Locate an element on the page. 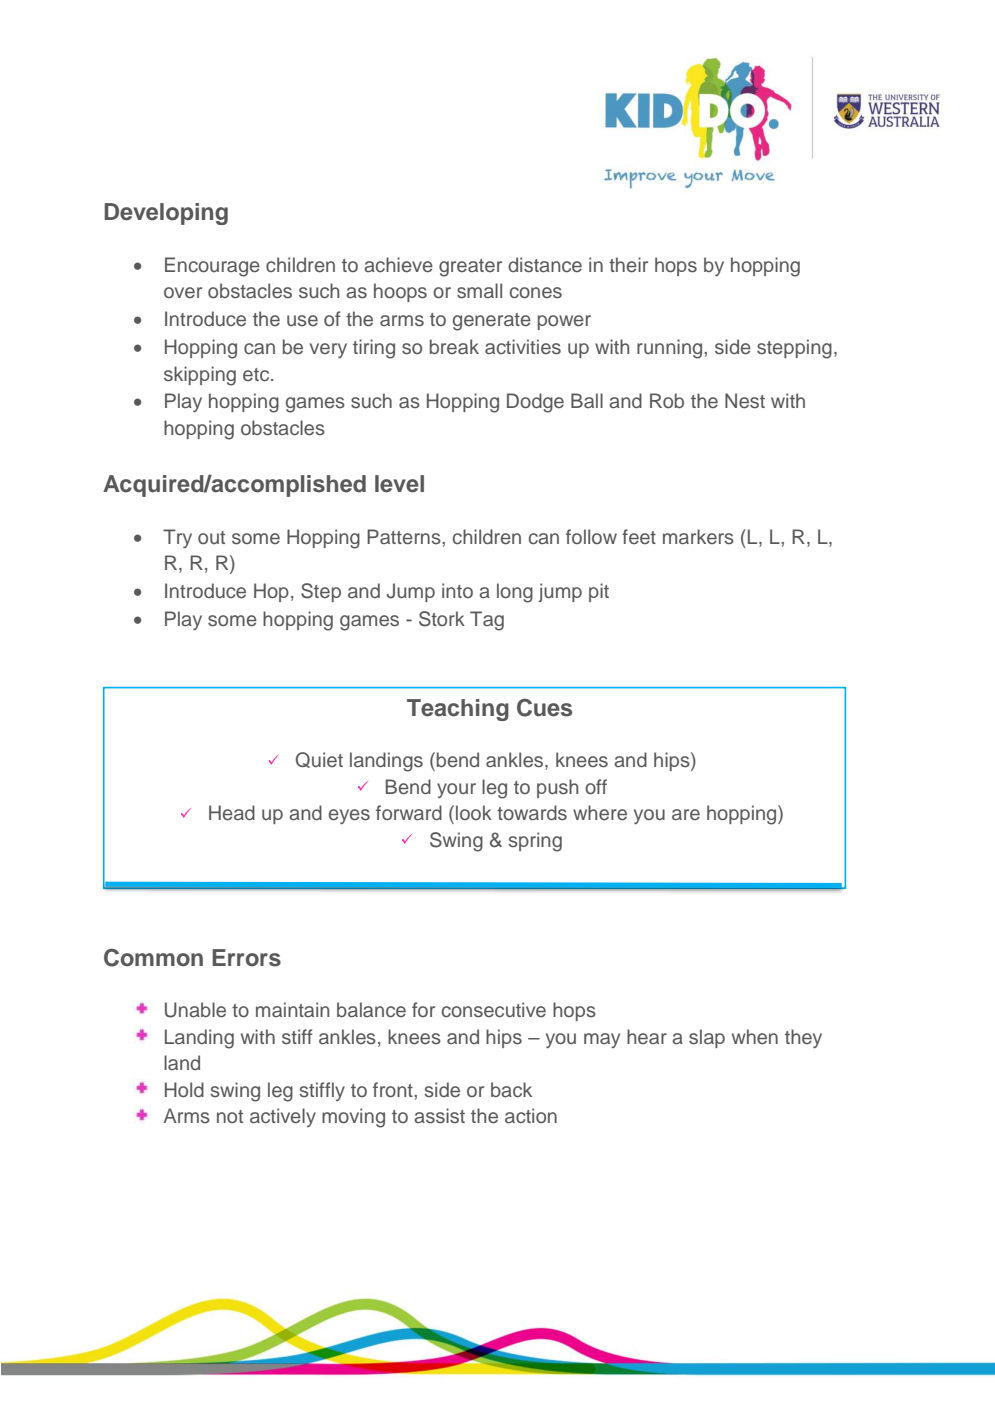 Image resolution: width=995 pixels, height=1409 pixels. their is located at coordinates (628, 265).
